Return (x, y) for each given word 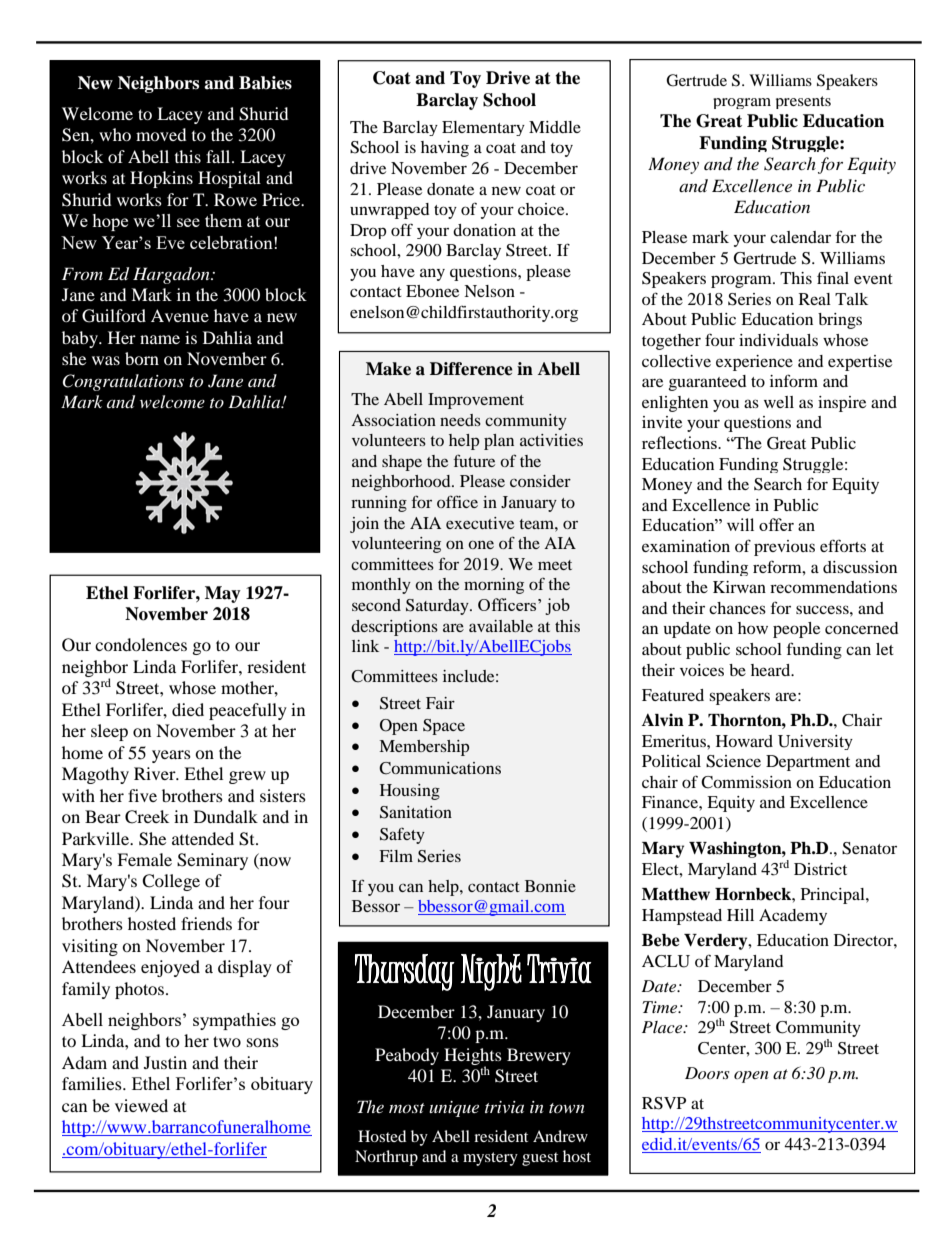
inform (794, 380)
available (501, 626)
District (820, 869)
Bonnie (550, 886)
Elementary (483, 128)
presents (803, 102)
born (142, 358)
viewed (141, 1105)
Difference (471, 369)
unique (454, 1109)
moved (161, 134)
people (796, 630)
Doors (707, 1073)
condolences (141, 644)
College (171, 882)
